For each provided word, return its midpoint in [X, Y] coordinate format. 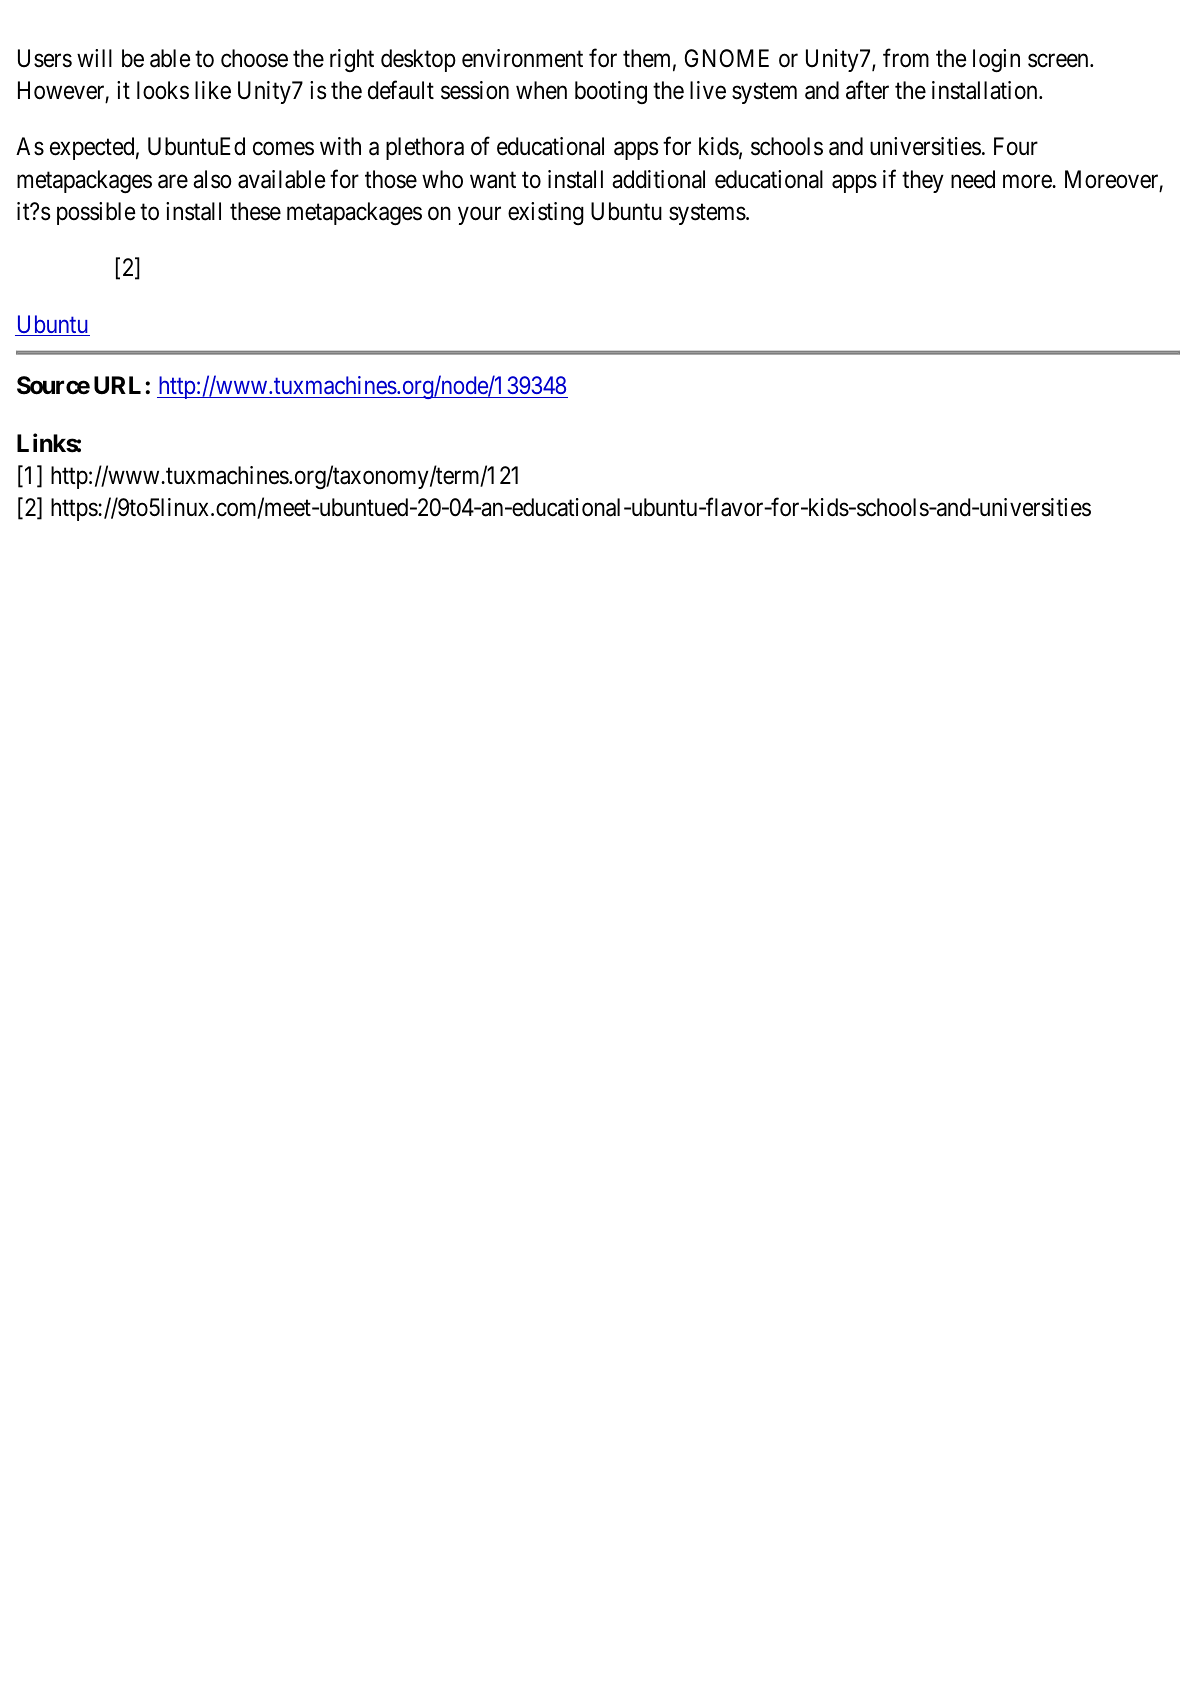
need [973, 179]
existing [546, 213]
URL [120, 385]
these [255, 211]
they [923, 181]
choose [254, 58]
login [996, 60]
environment [522, 58]
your [479, 216]
